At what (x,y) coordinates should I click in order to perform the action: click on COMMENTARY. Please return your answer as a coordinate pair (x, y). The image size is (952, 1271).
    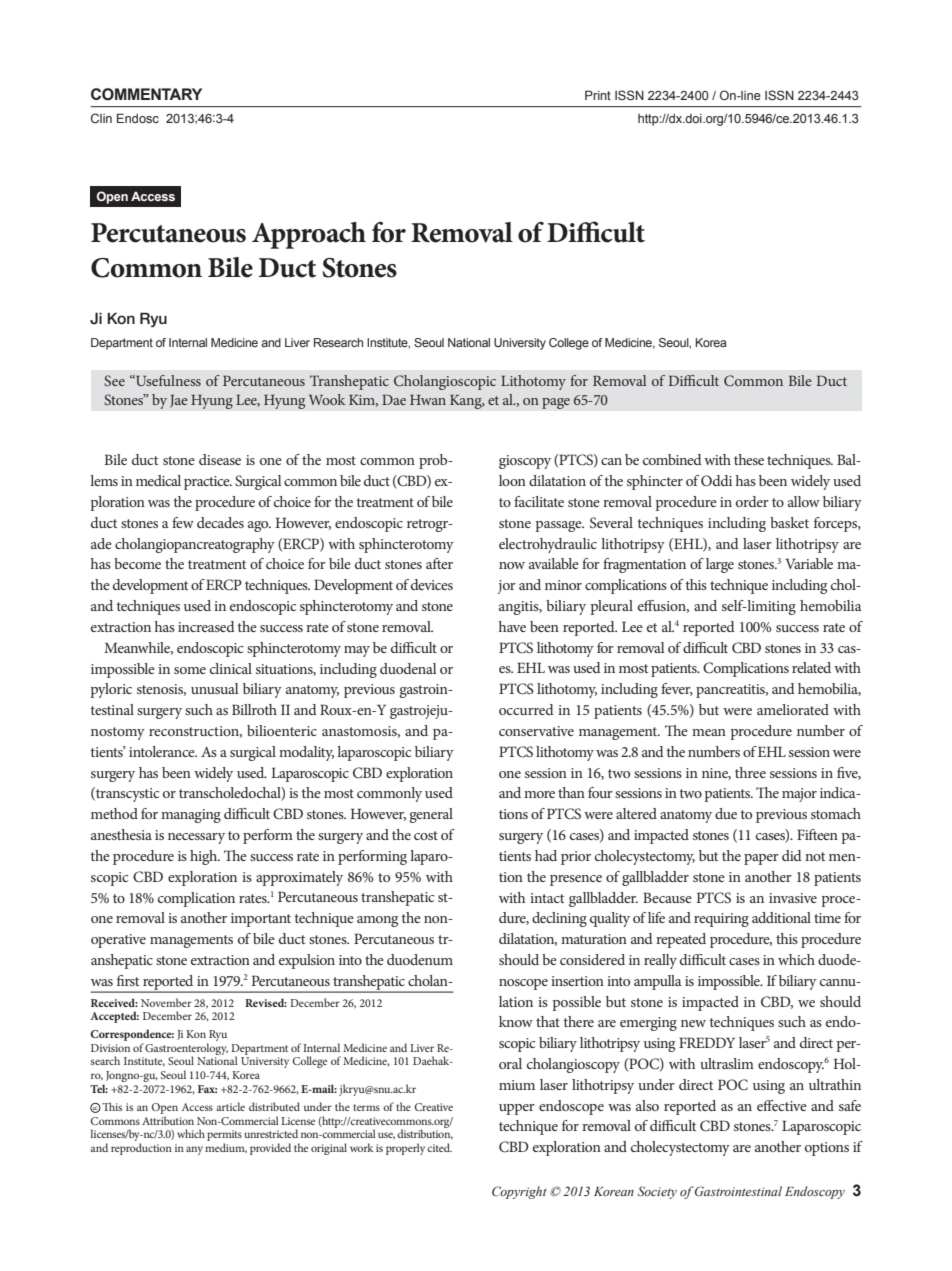
    Looking at the image, I should click on (146, 94).
